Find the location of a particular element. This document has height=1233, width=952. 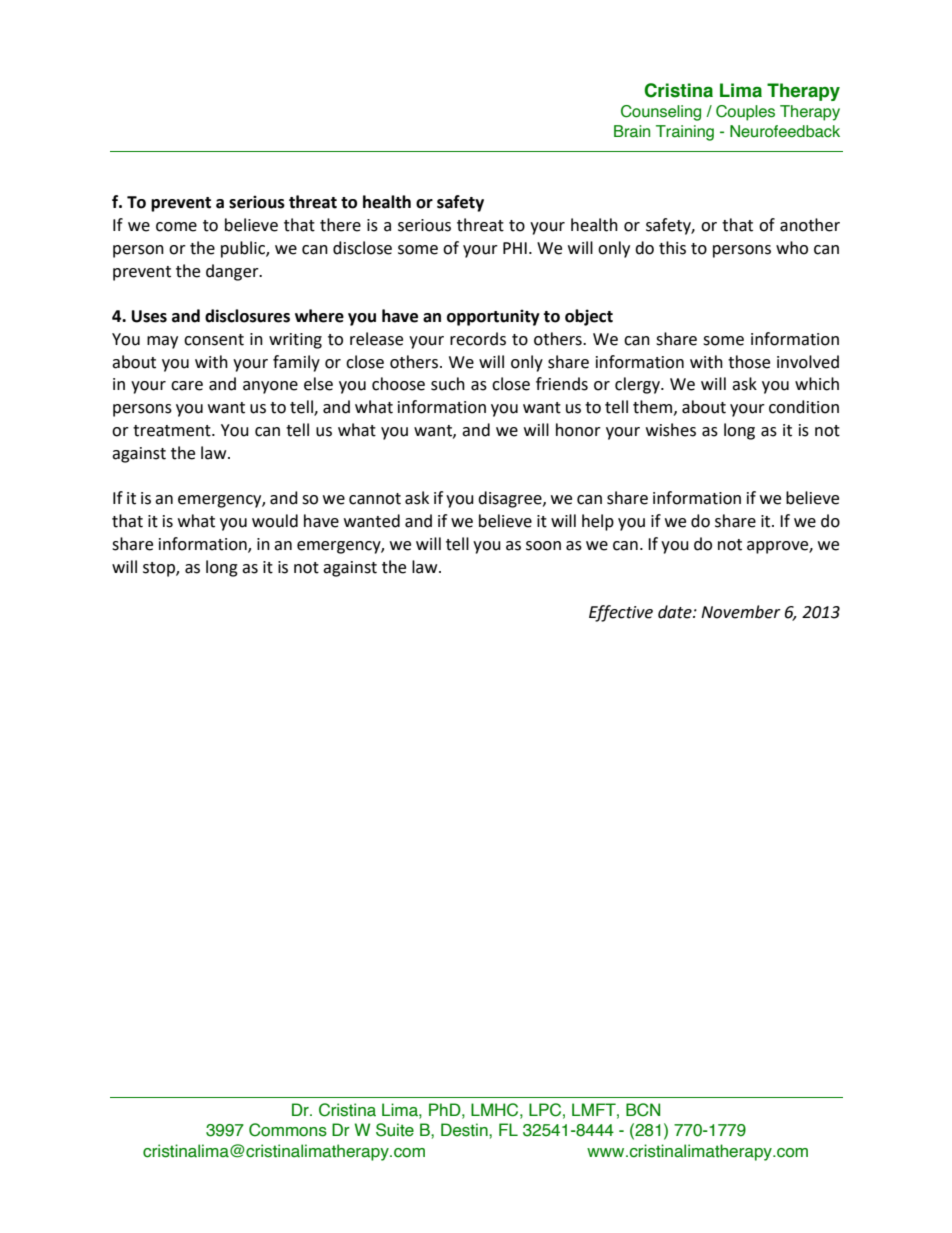

soon is located at coordinates (543, 546).
